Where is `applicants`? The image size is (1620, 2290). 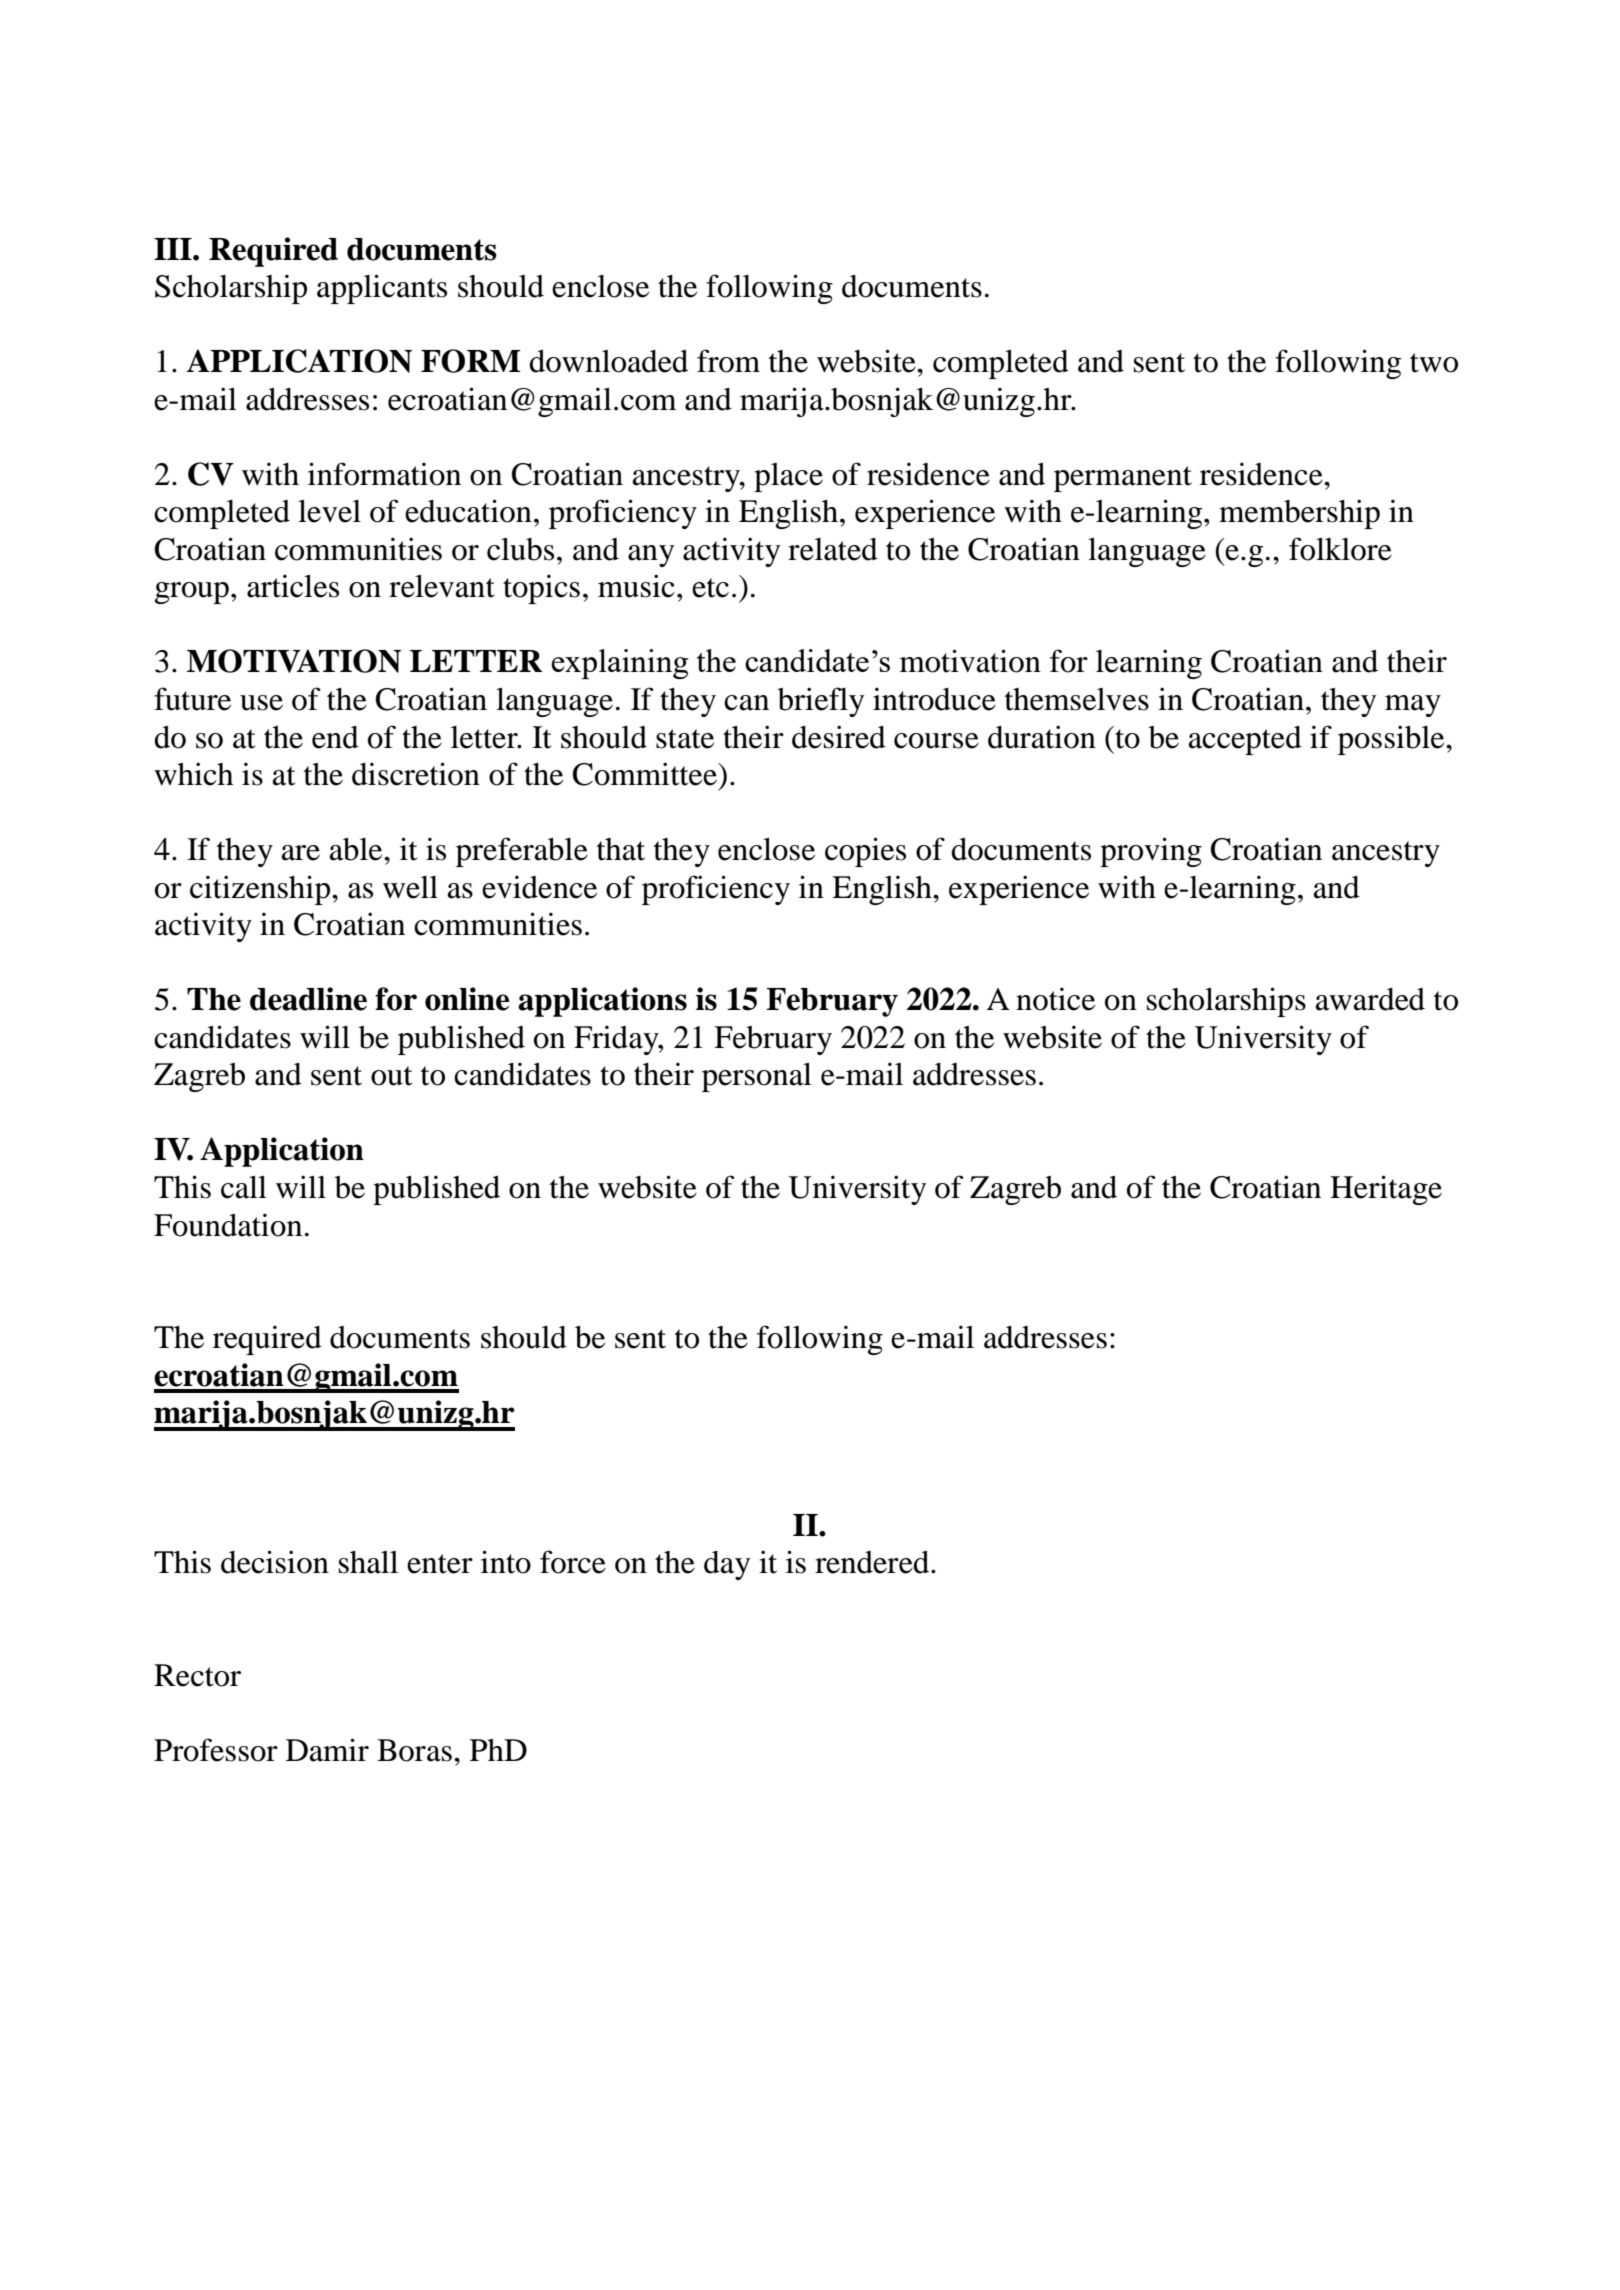
applicants is located at coordinates (382, 289).
